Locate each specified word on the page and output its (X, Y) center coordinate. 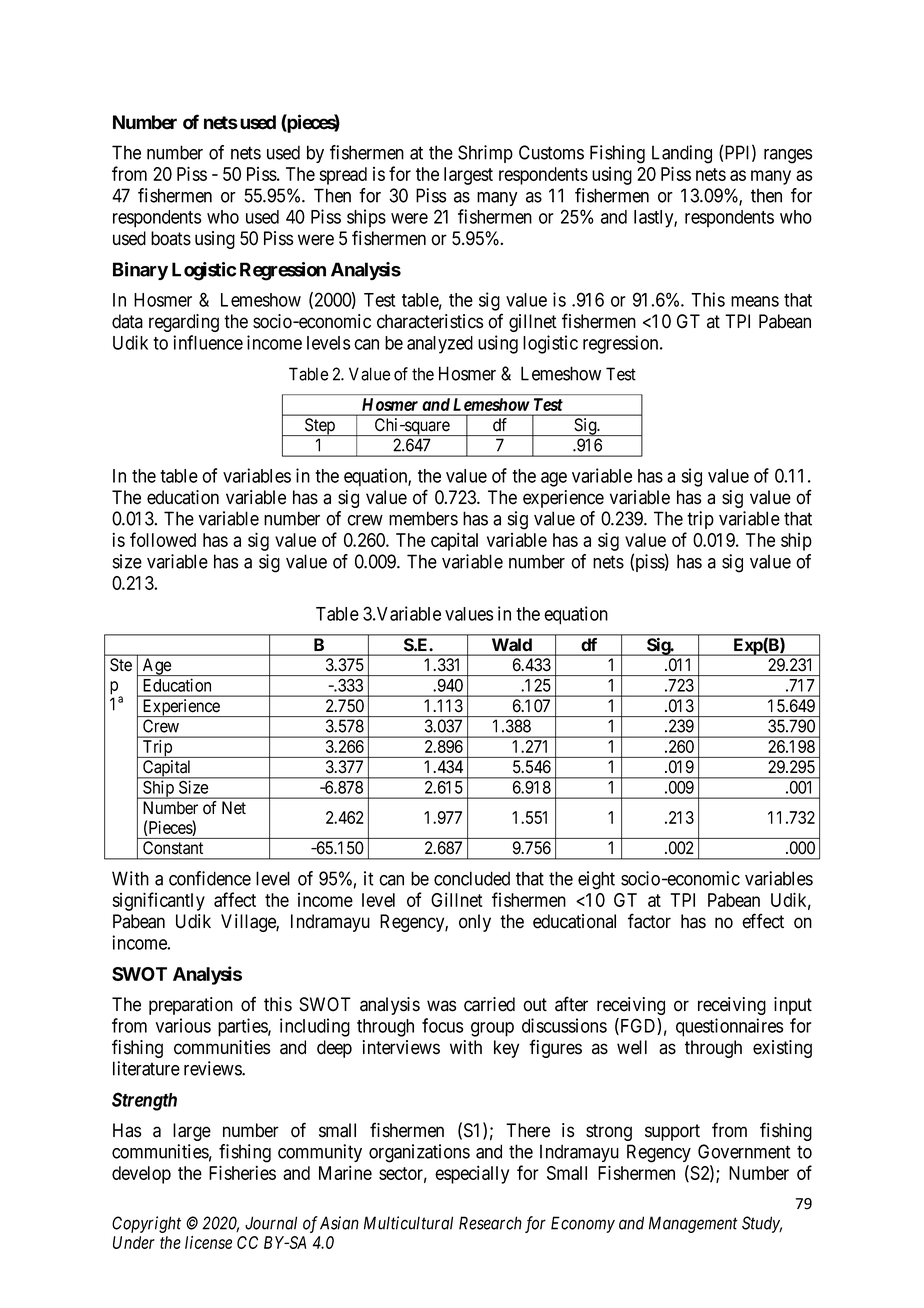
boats (171, 238)
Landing (682, 154)
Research (490, 1223)
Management (693, 1224)
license (208, 1242)
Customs (551, 152)
